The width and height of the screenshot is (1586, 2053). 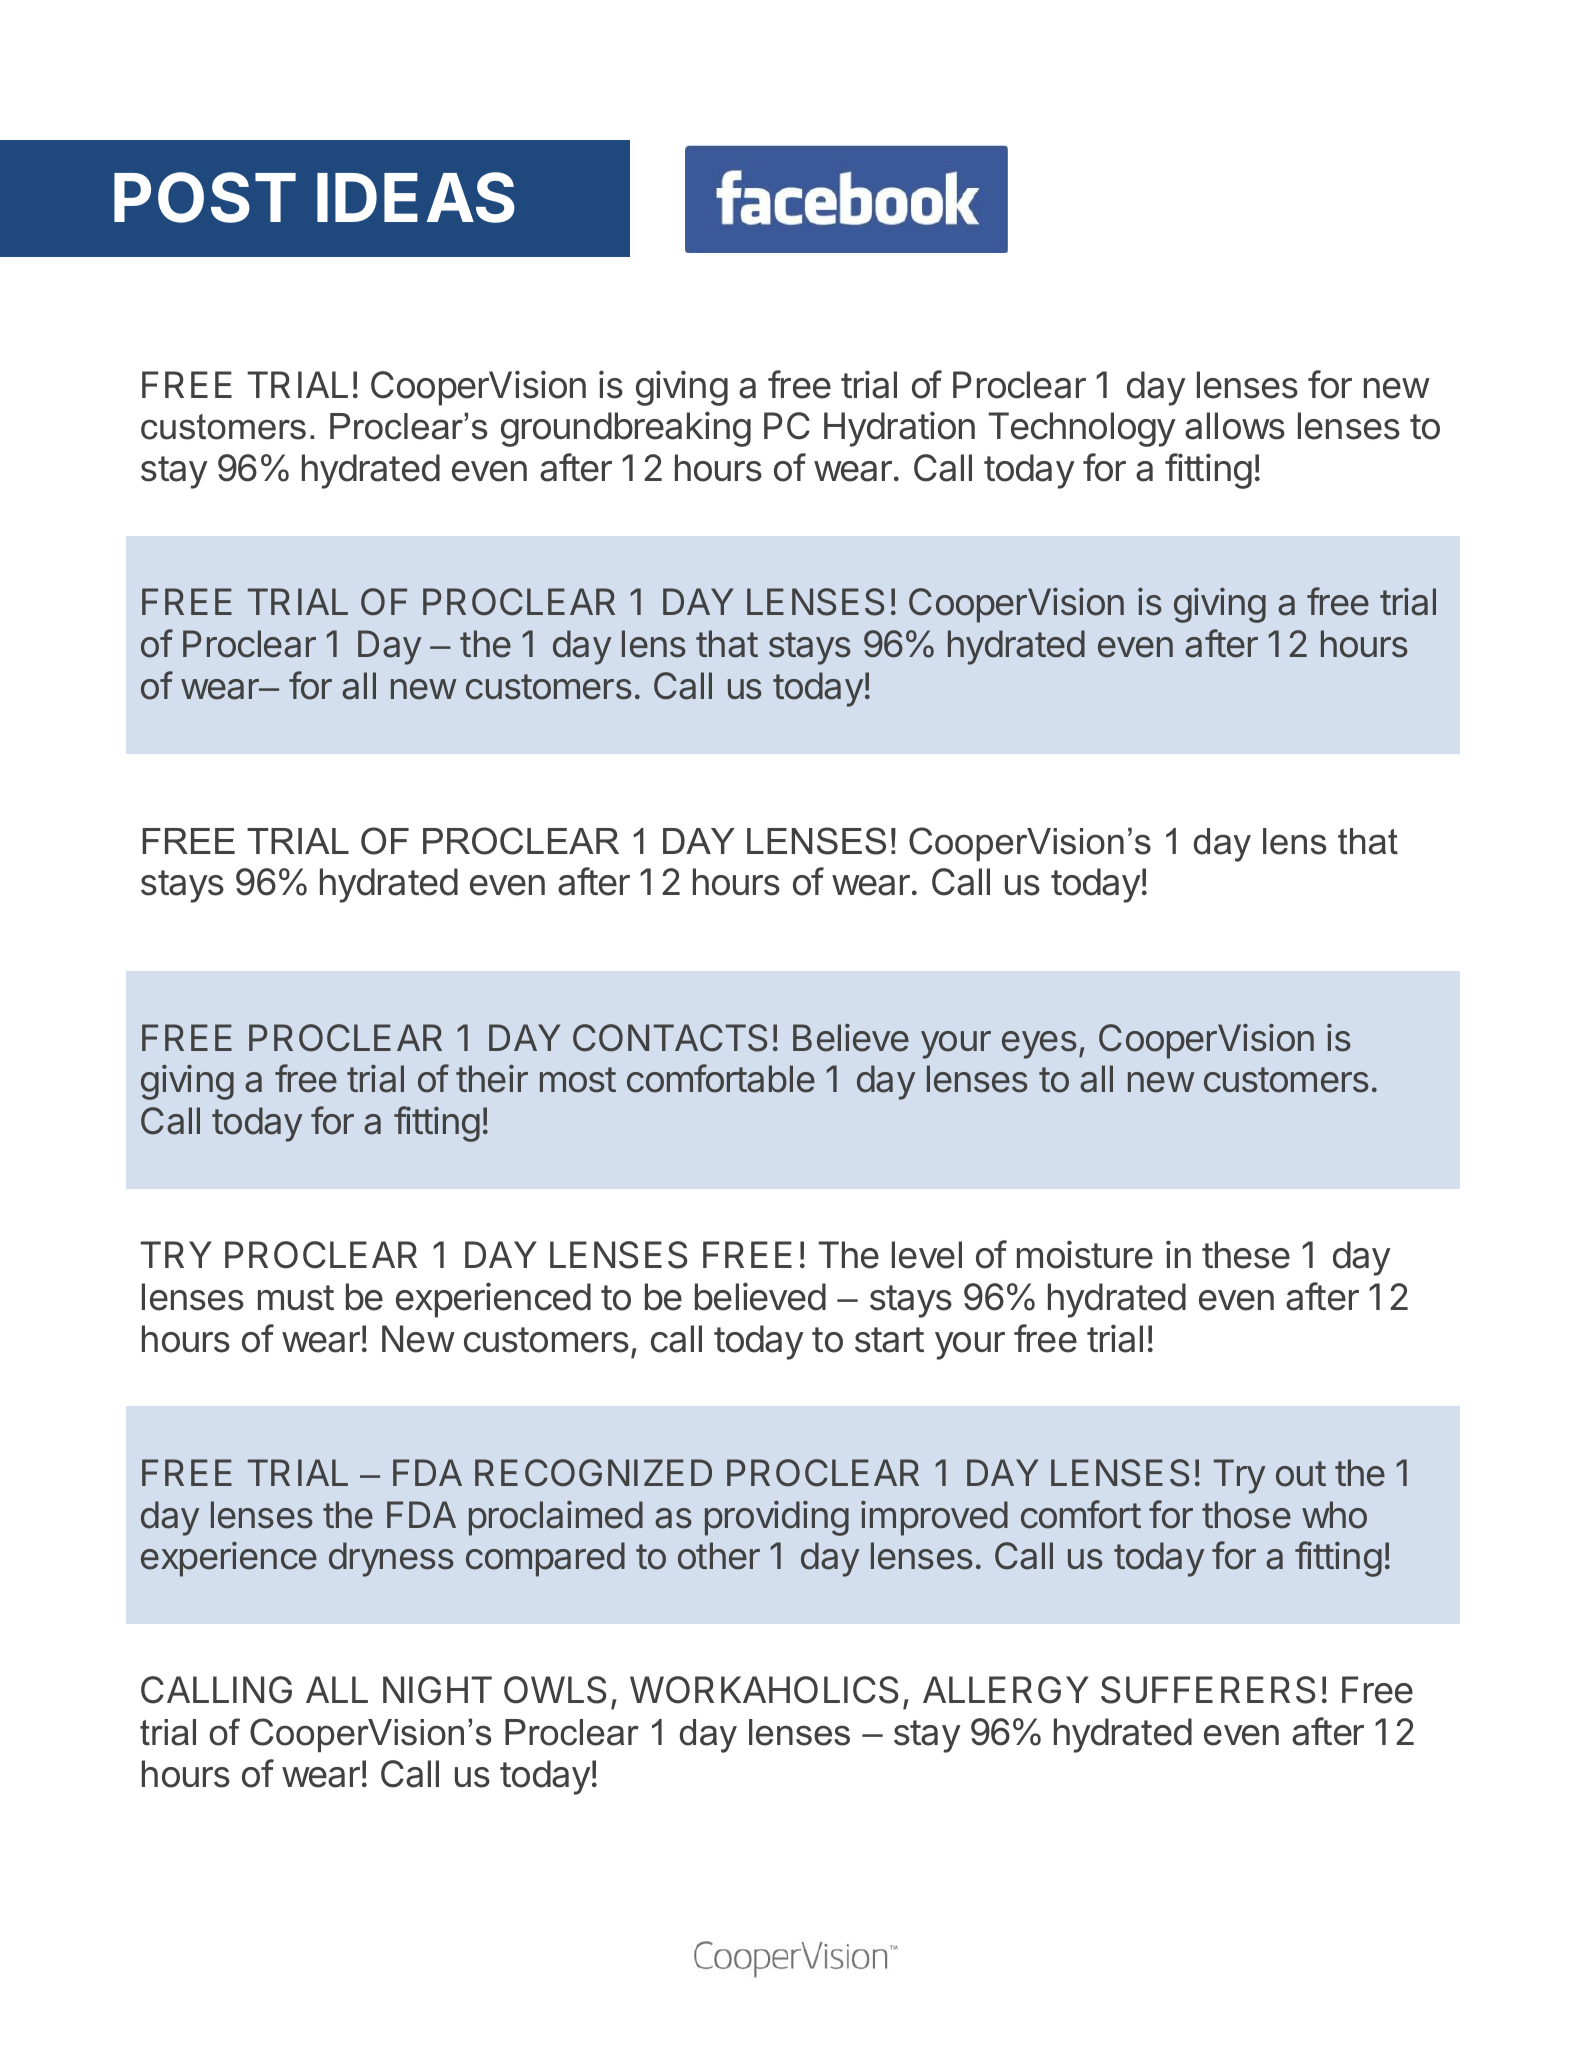 I want to click on Hydration, so click(x=899, y=429).
